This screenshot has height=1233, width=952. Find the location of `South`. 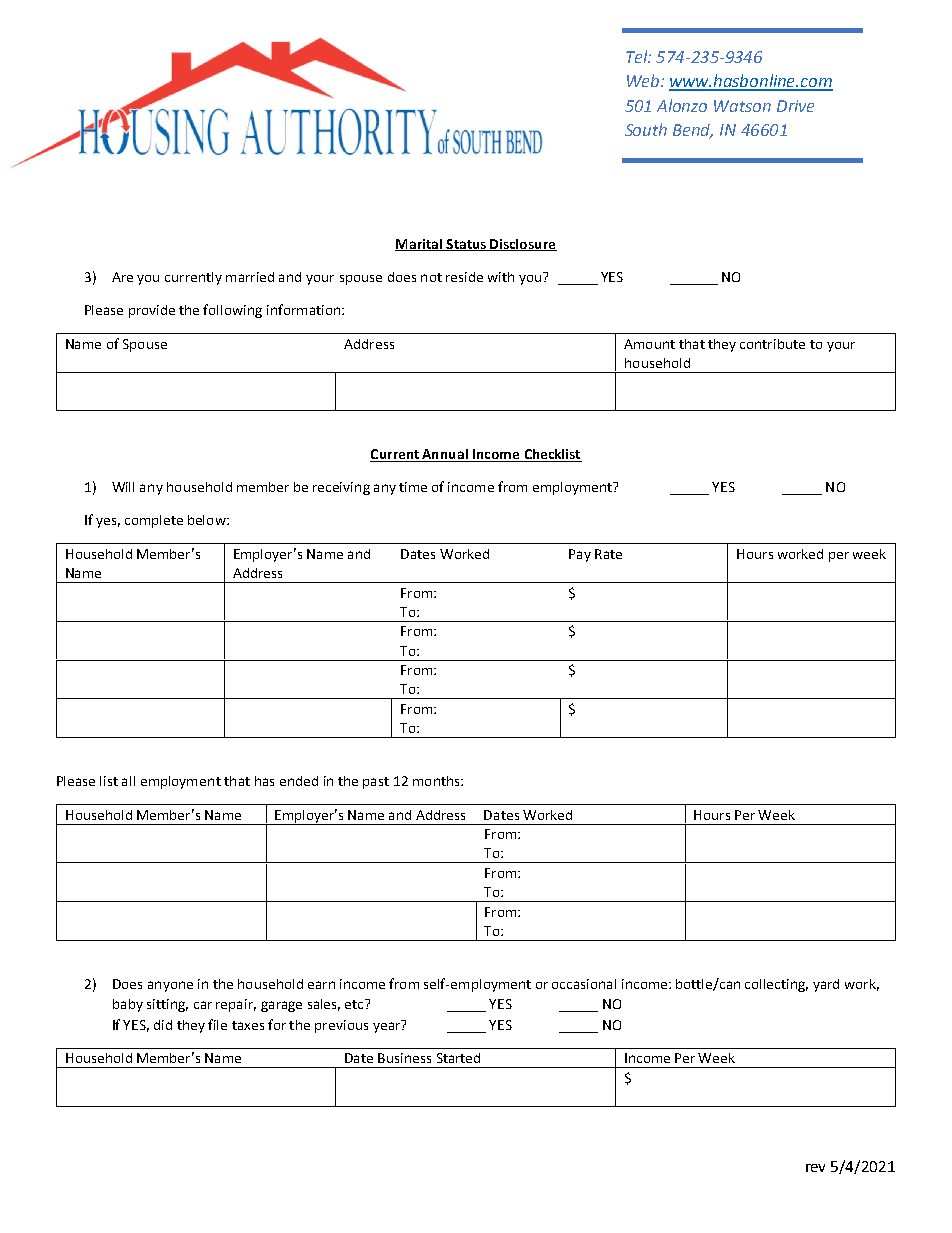

South is located at coordinates (646, 129).
